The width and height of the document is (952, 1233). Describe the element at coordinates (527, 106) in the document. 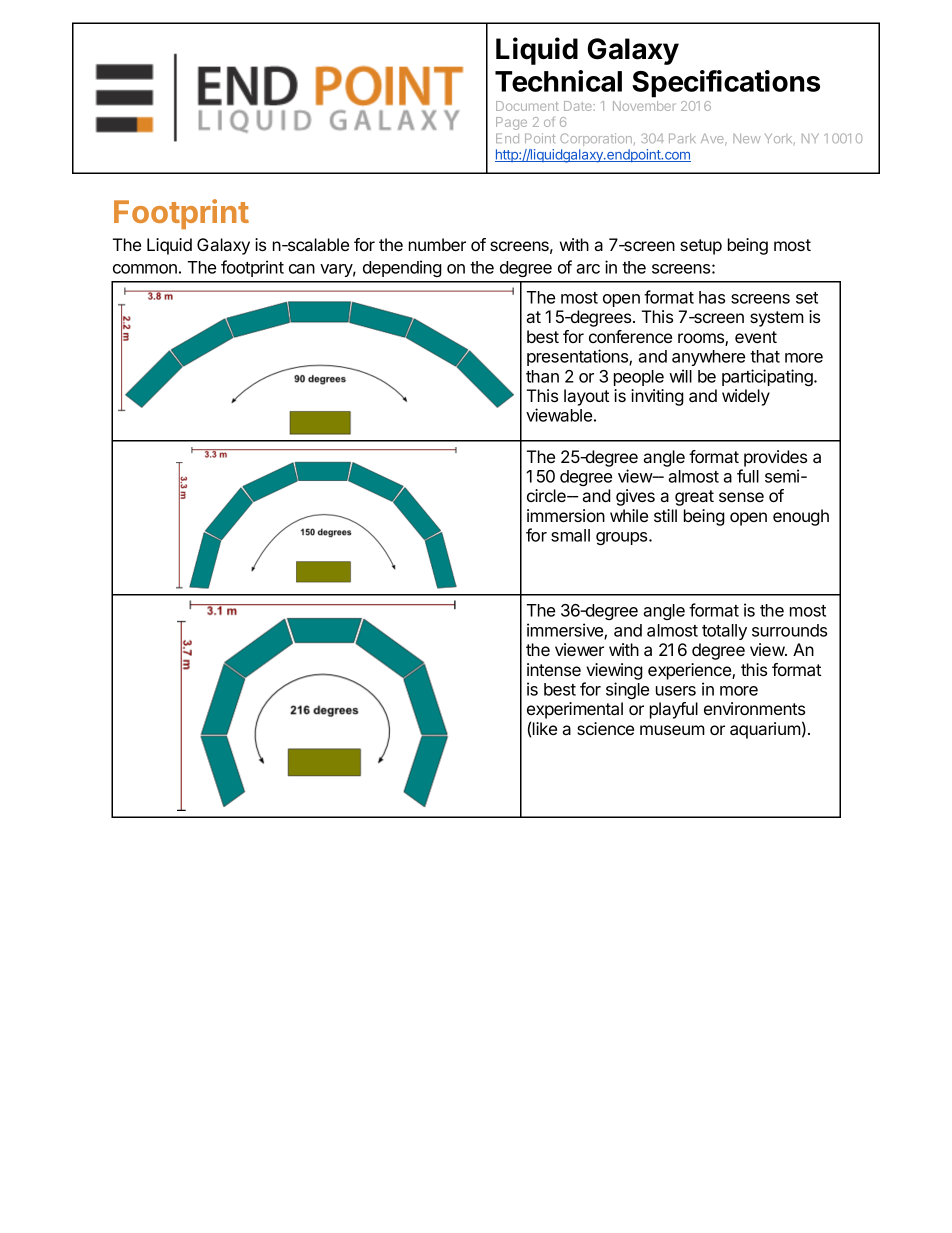

I see `Document` at that location.
